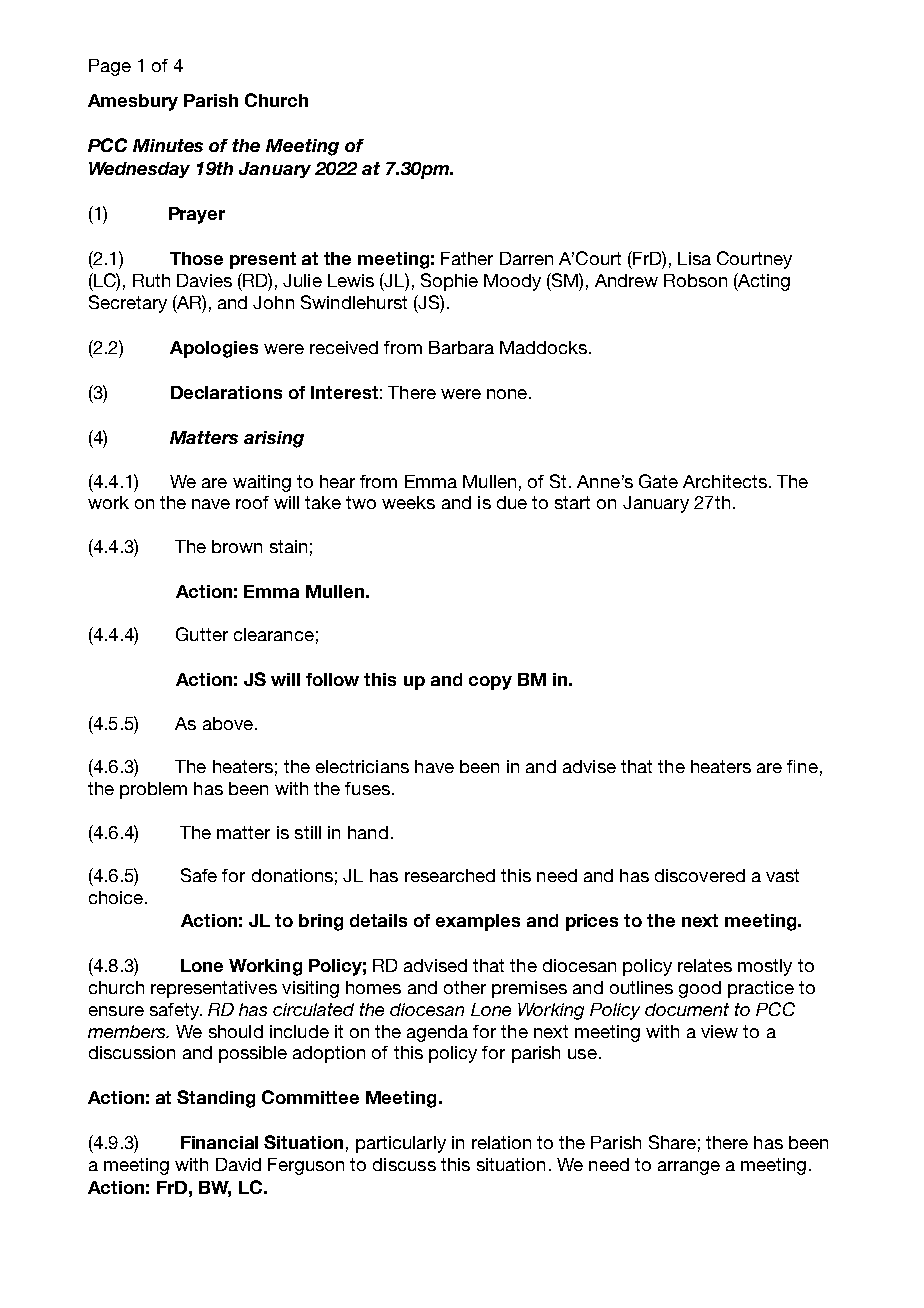  What do you see at coordinates (490, 683) in the screenshot?
I see `copy` at bounding box center [490, 683].
